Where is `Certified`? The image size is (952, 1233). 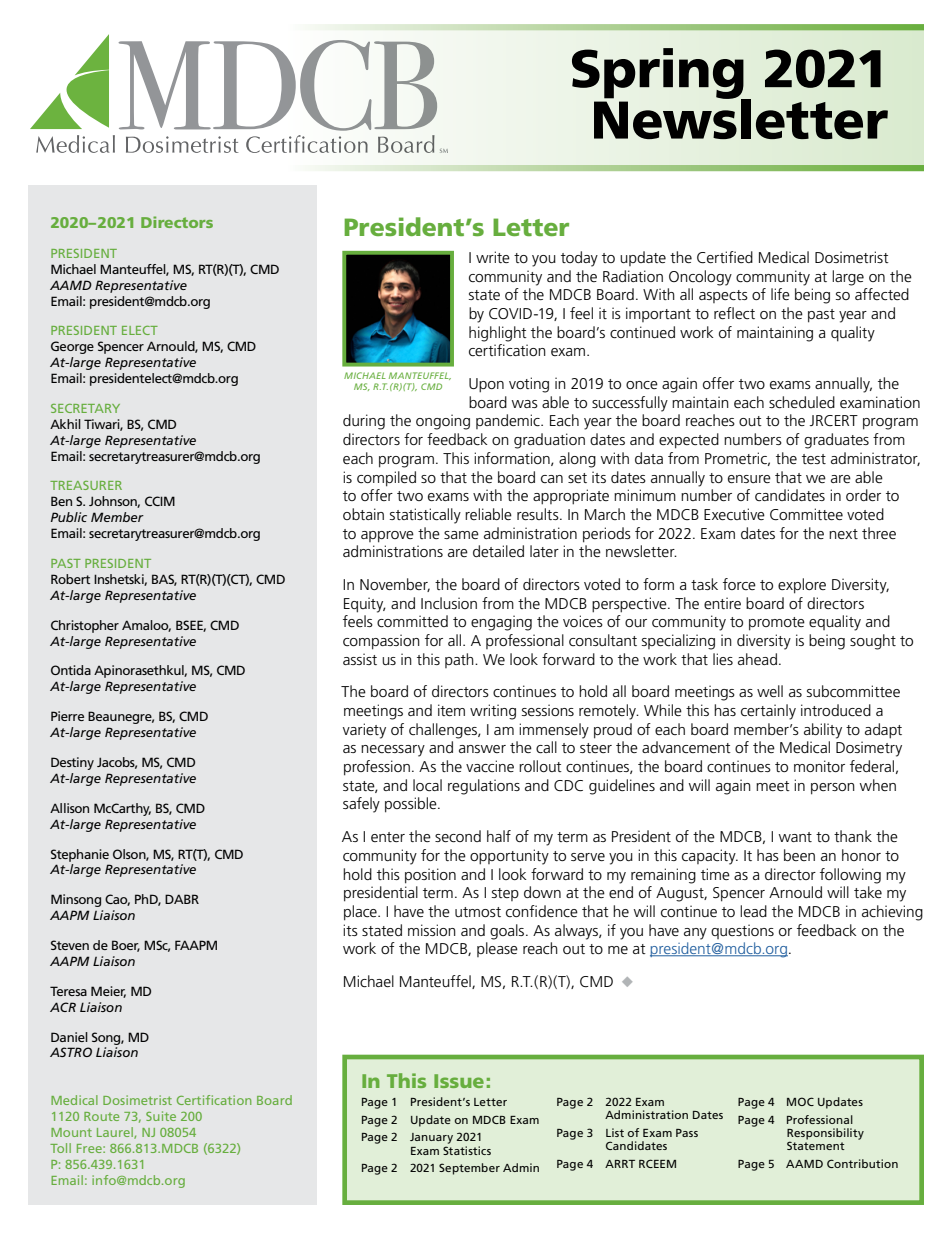
Certified is located at coordinates (725, 257).
